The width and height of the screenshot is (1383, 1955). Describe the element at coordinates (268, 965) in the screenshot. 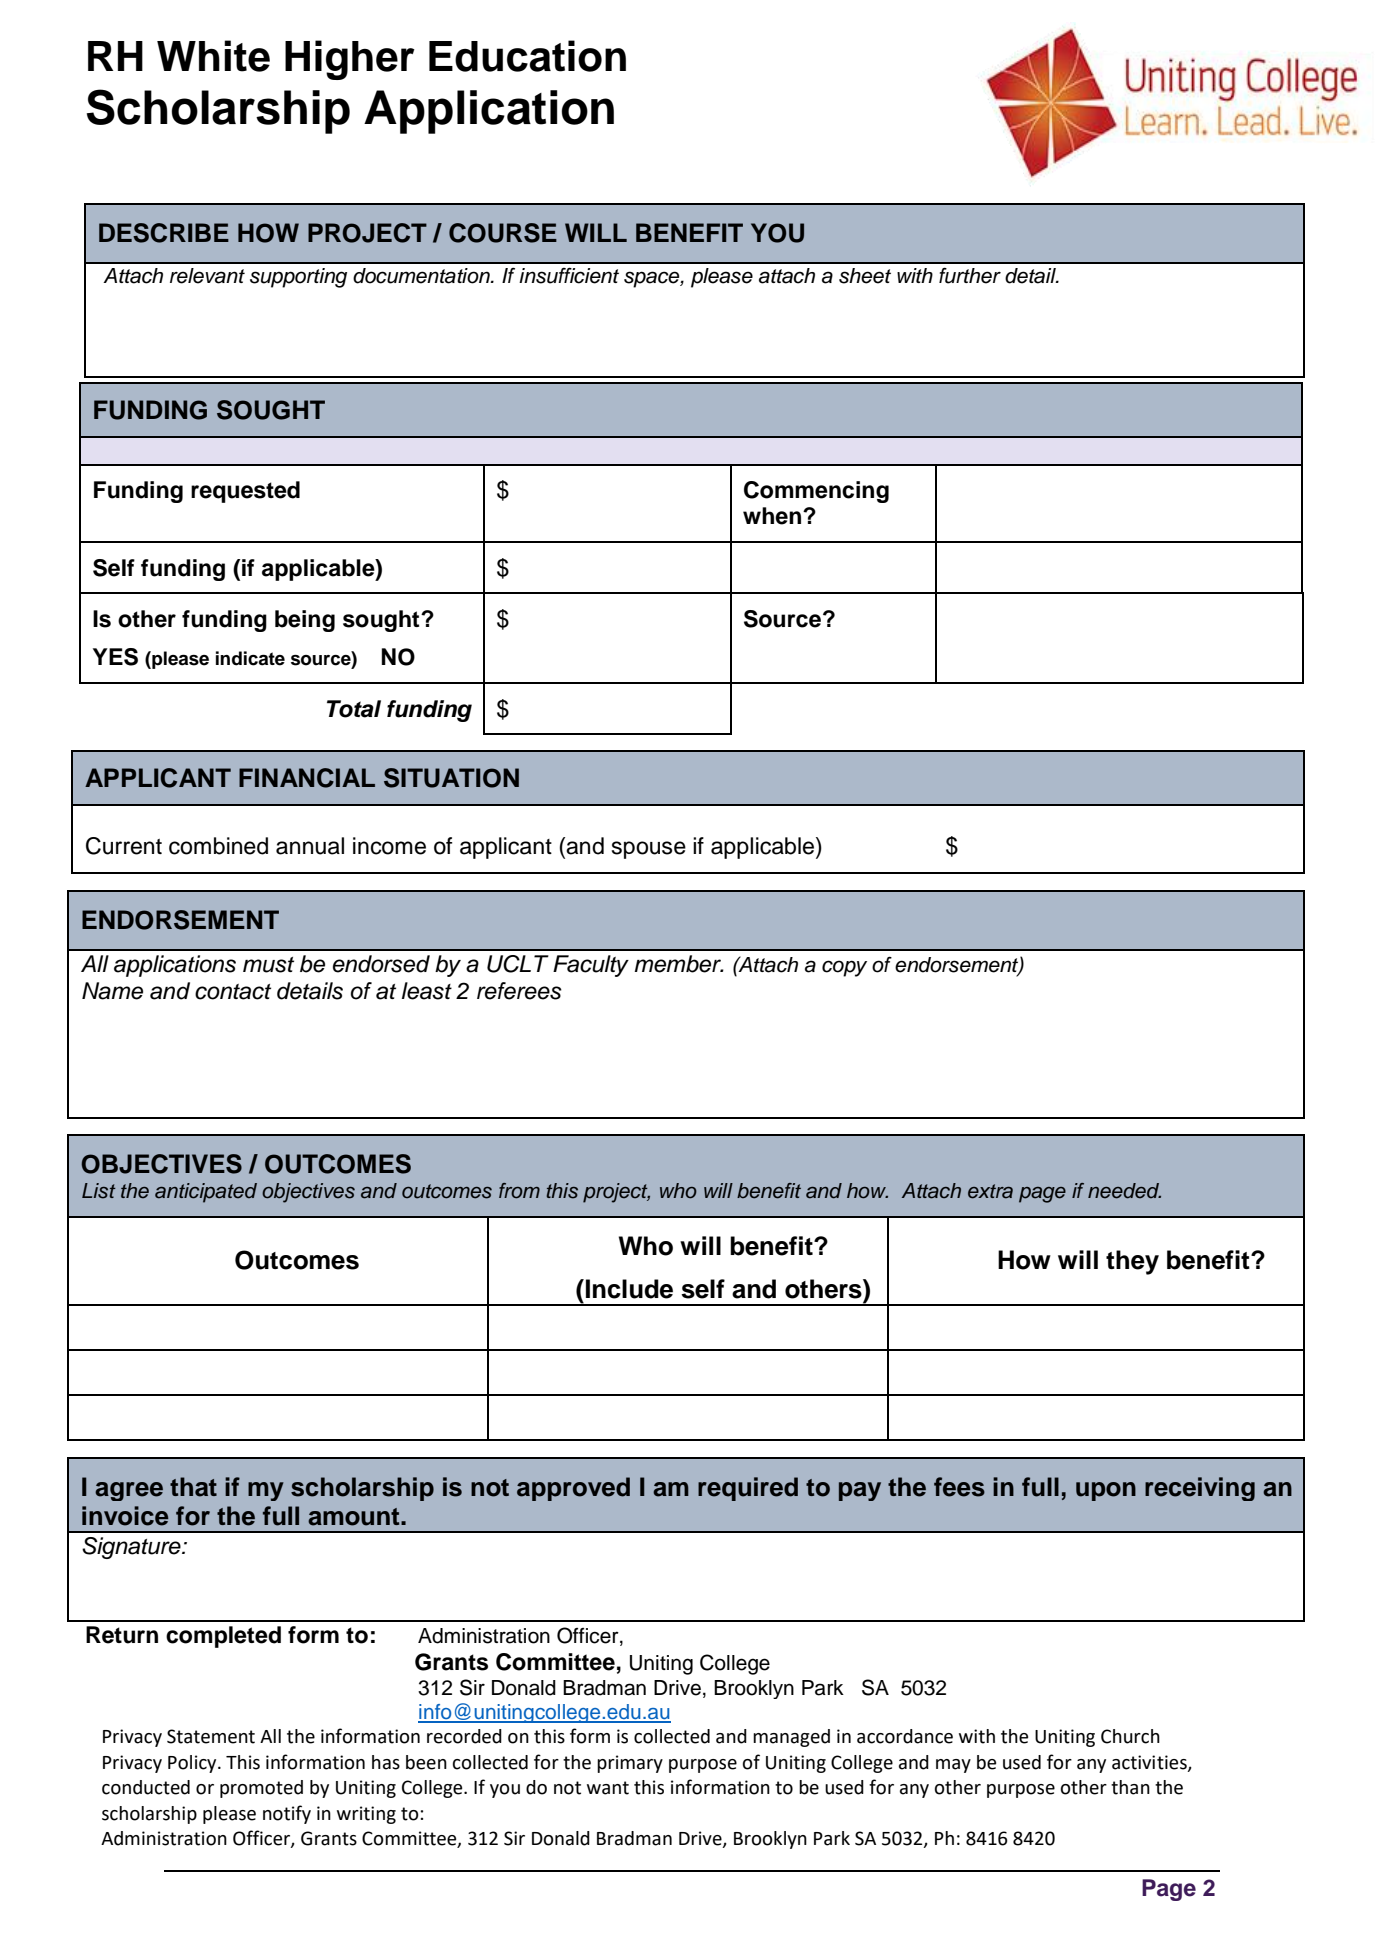

I see `must` at that location.
